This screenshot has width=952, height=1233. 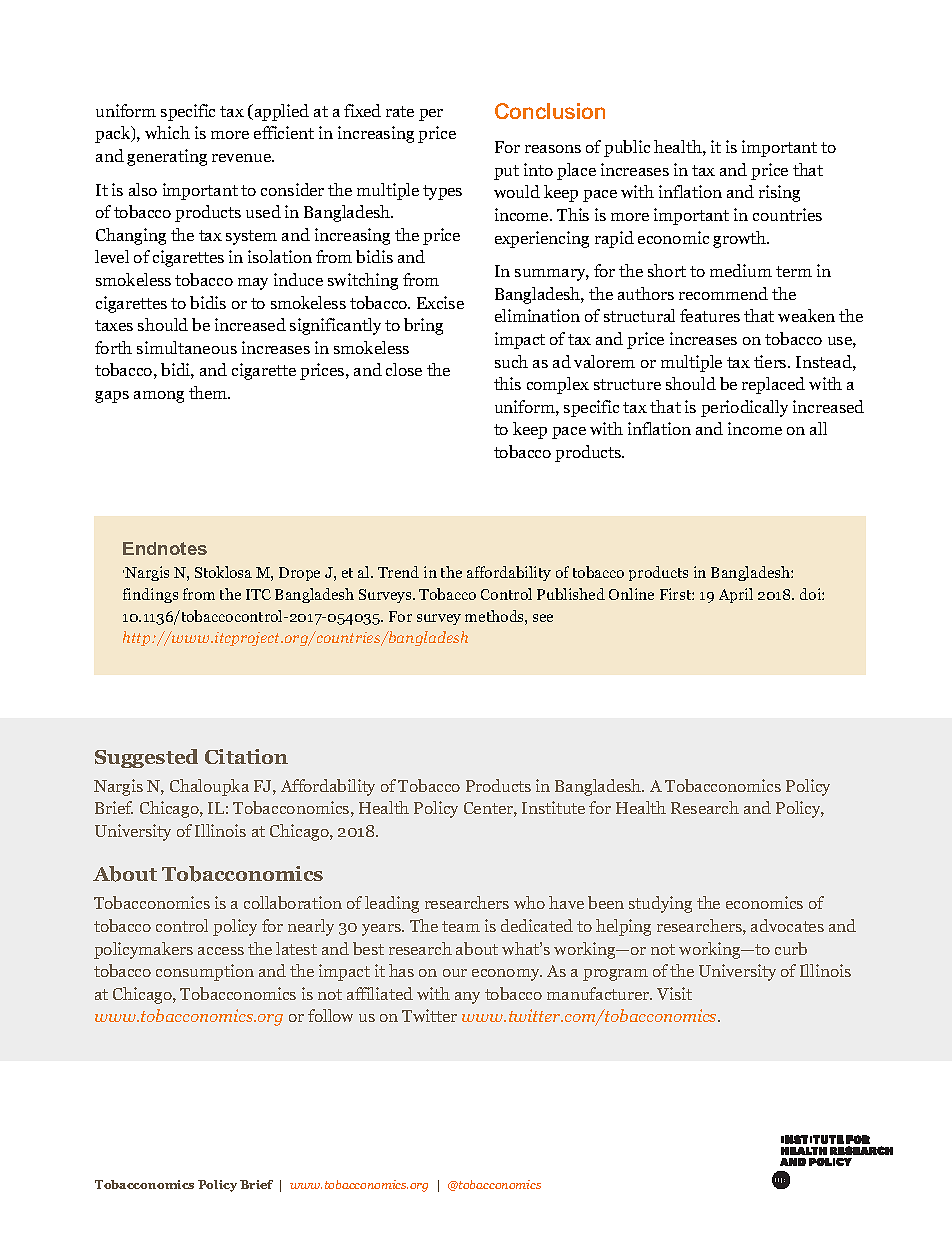 I want to click on which, so click(x=167, y=132).
